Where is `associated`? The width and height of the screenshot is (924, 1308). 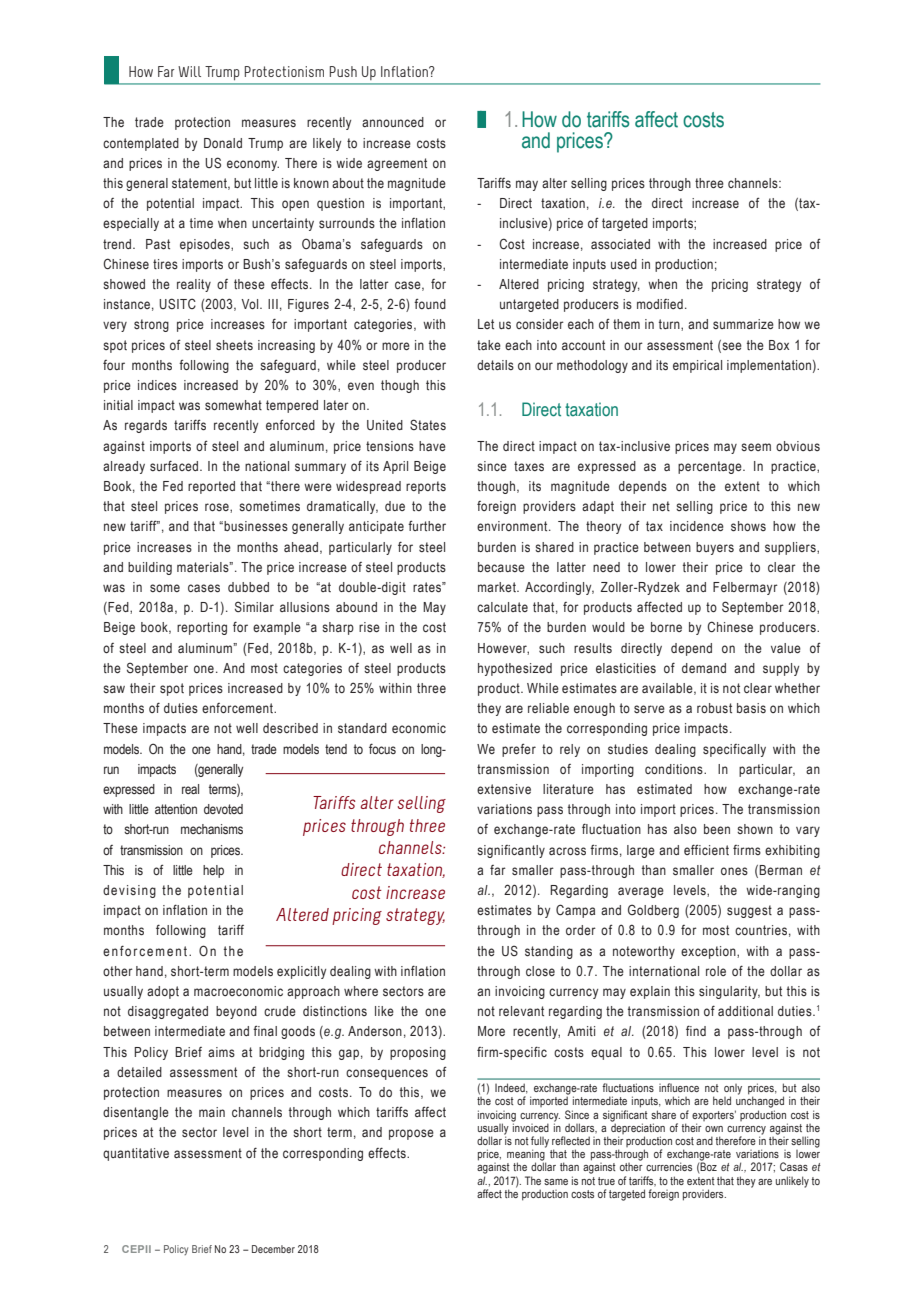
associated is located at coordinates (620, 244).
